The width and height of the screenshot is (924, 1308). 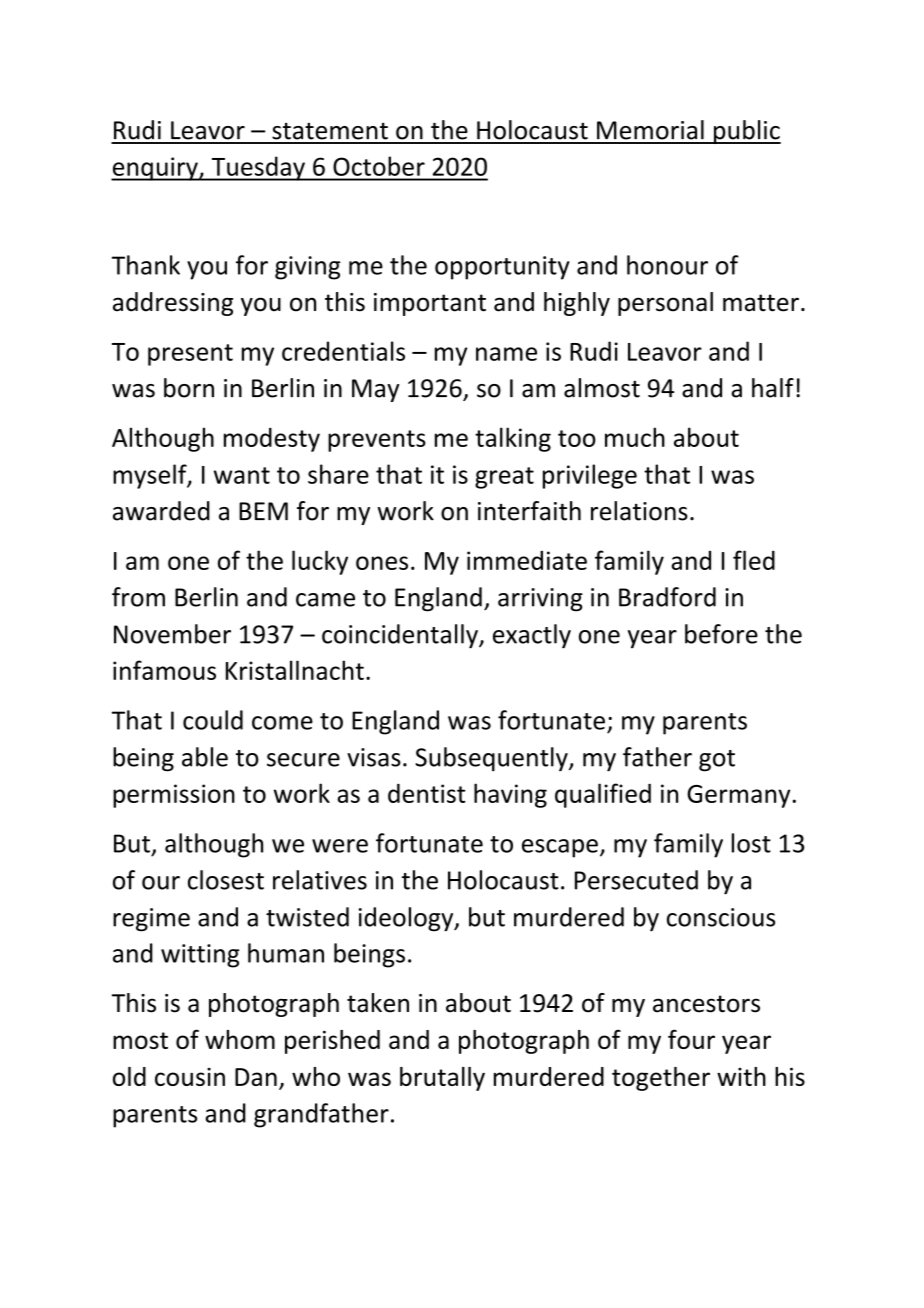 I want to click on much, so click(x=635, y=437).
